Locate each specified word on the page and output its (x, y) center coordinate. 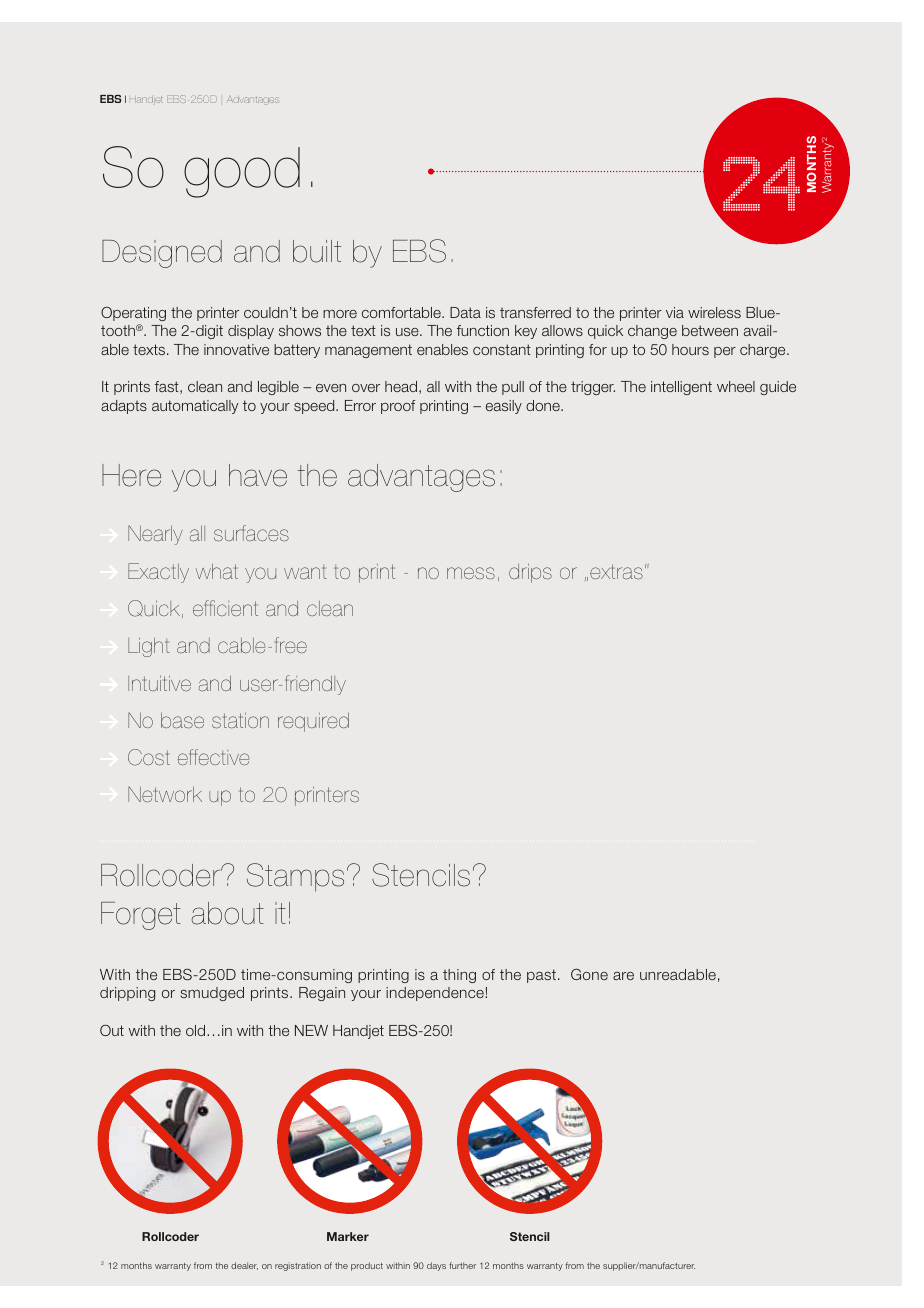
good (242, 172)
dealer (244, 1266)
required (313, 722)
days (436, 1266)
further (462, 1265)
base (182, 720)
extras (616, 572)
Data (465, 312)
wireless (714, 312)
